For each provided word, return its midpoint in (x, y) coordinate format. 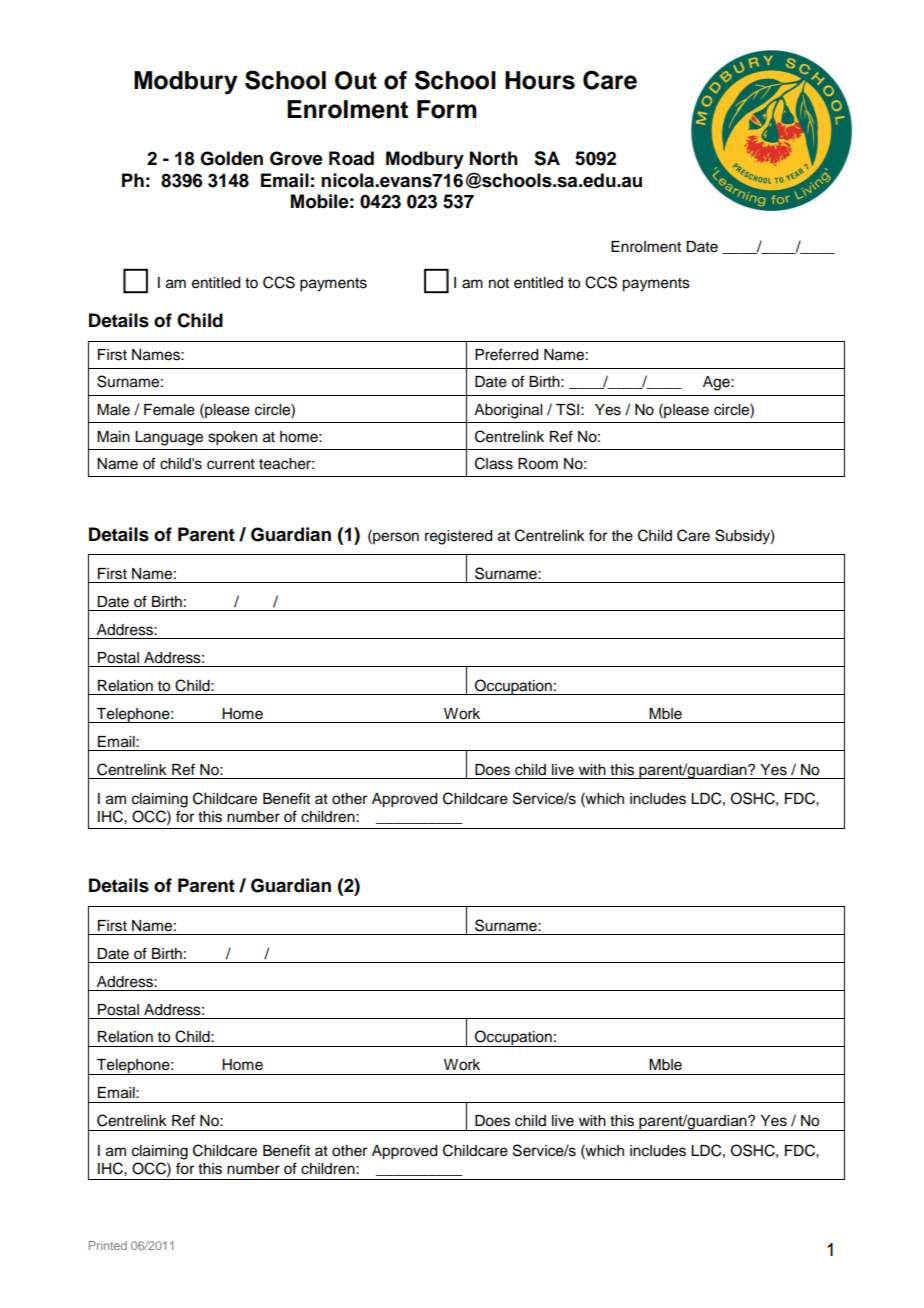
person (395, 537)
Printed (108, 1245)
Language (169, 438)
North (494, 158)
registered (458, 537)
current (231, 464)
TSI (567, 409)
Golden (231, 158)
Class (494, 463)
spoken (232, 438)
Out (356, 80)
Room (538, 464)
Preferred (506, 354)
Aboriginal (508, 411)
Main (113, 436)
